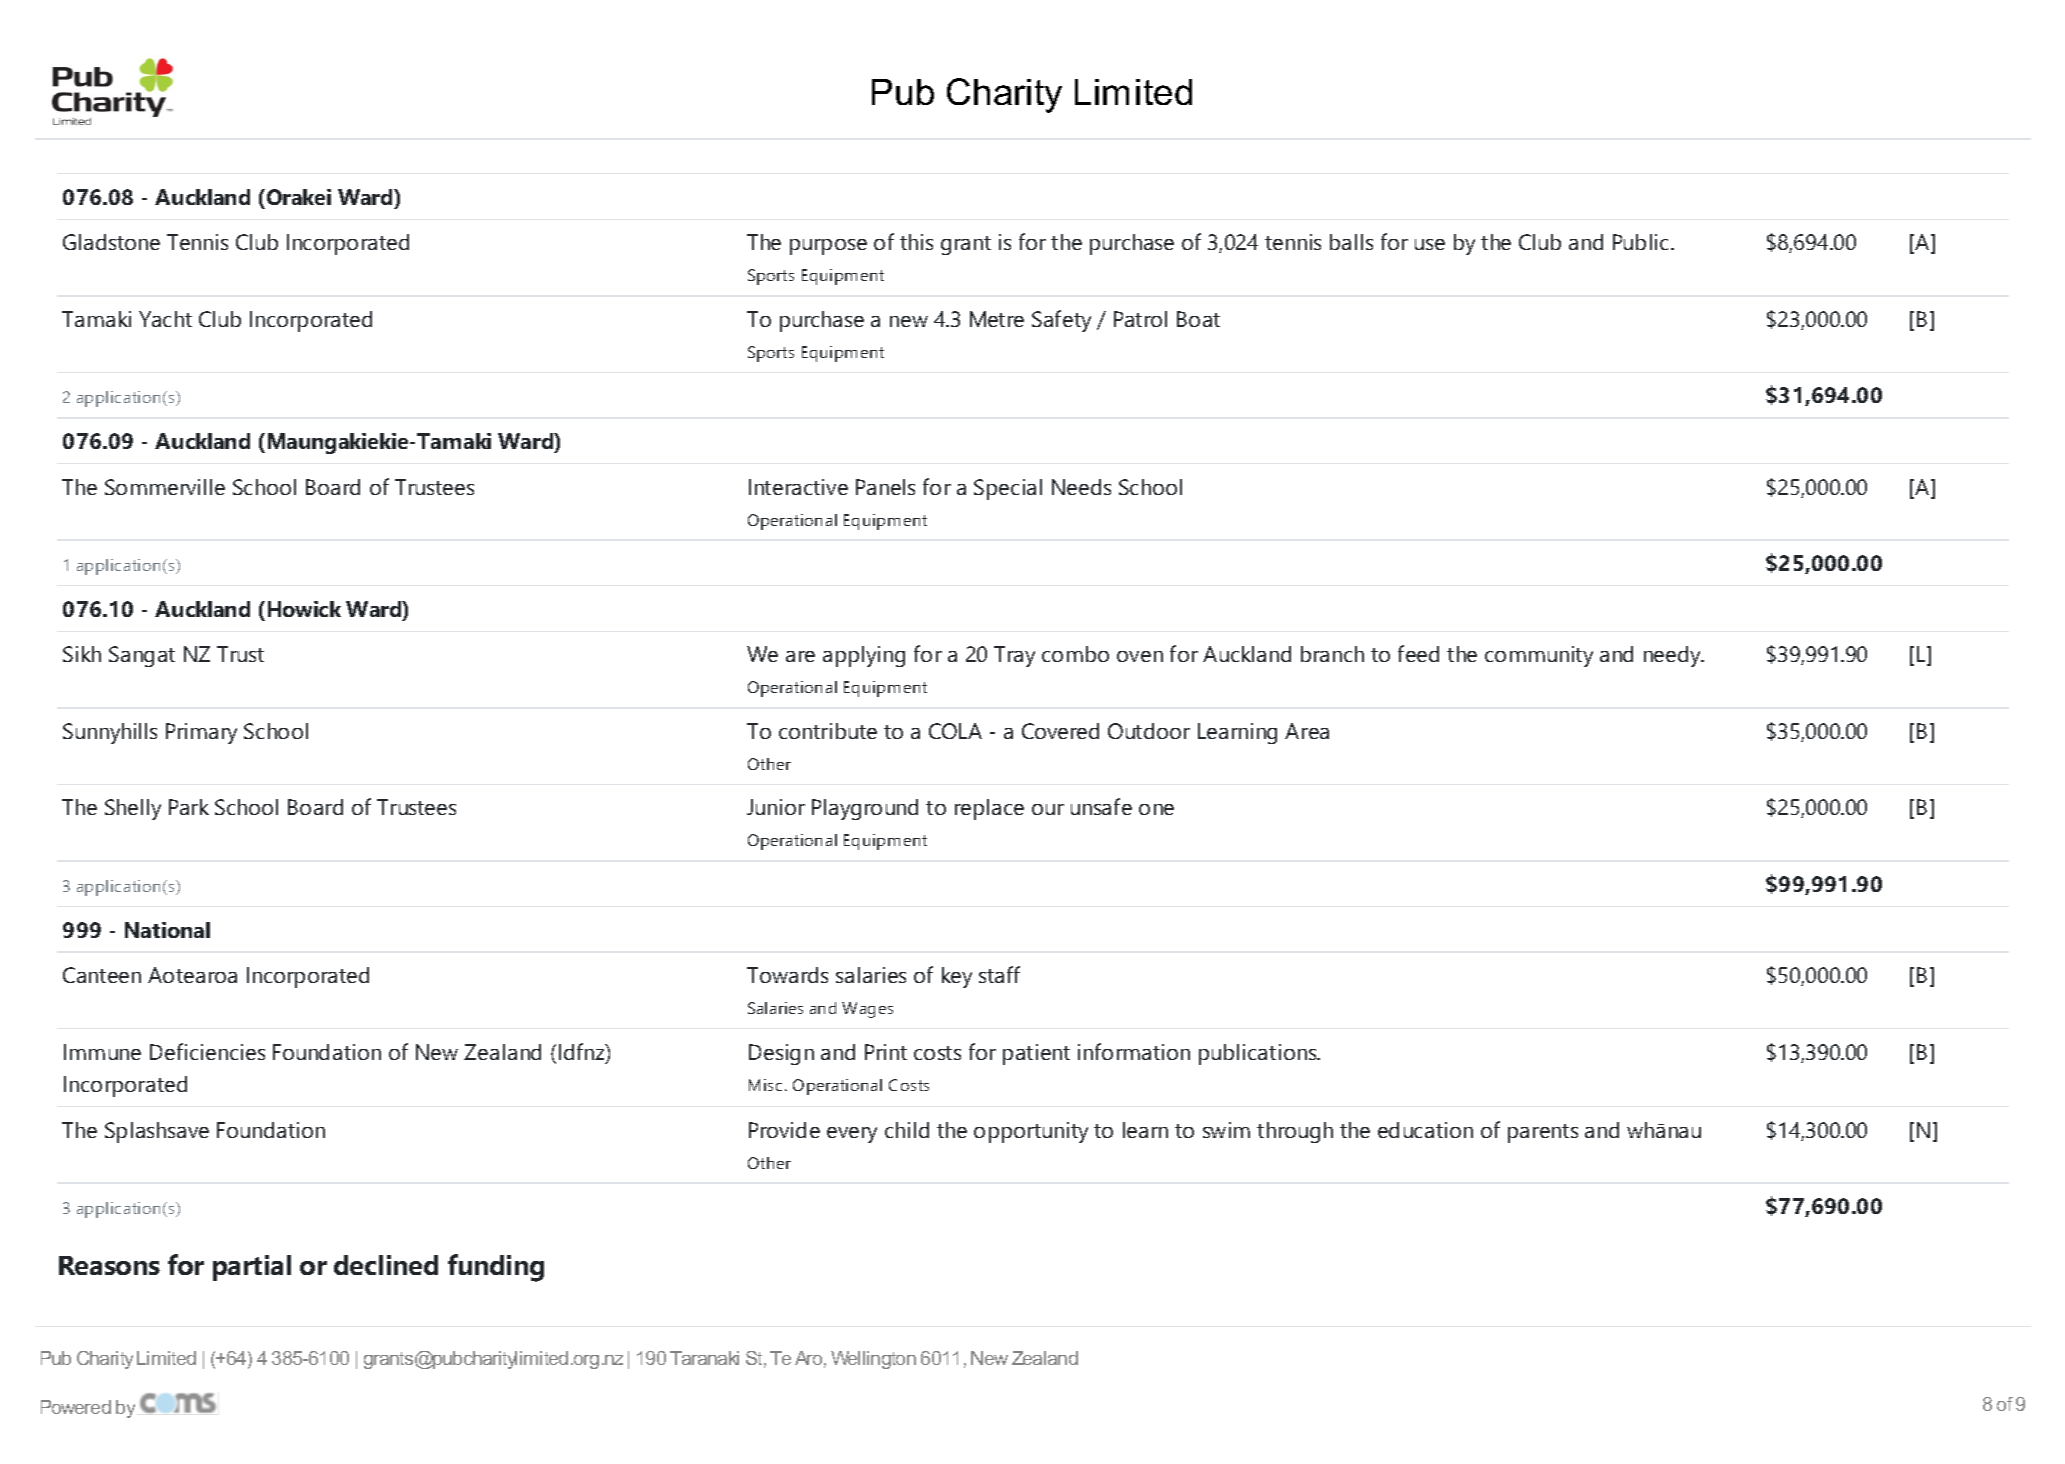 The image size is (2065, 1464). I want to click on Yacht, so click(165, 319).
